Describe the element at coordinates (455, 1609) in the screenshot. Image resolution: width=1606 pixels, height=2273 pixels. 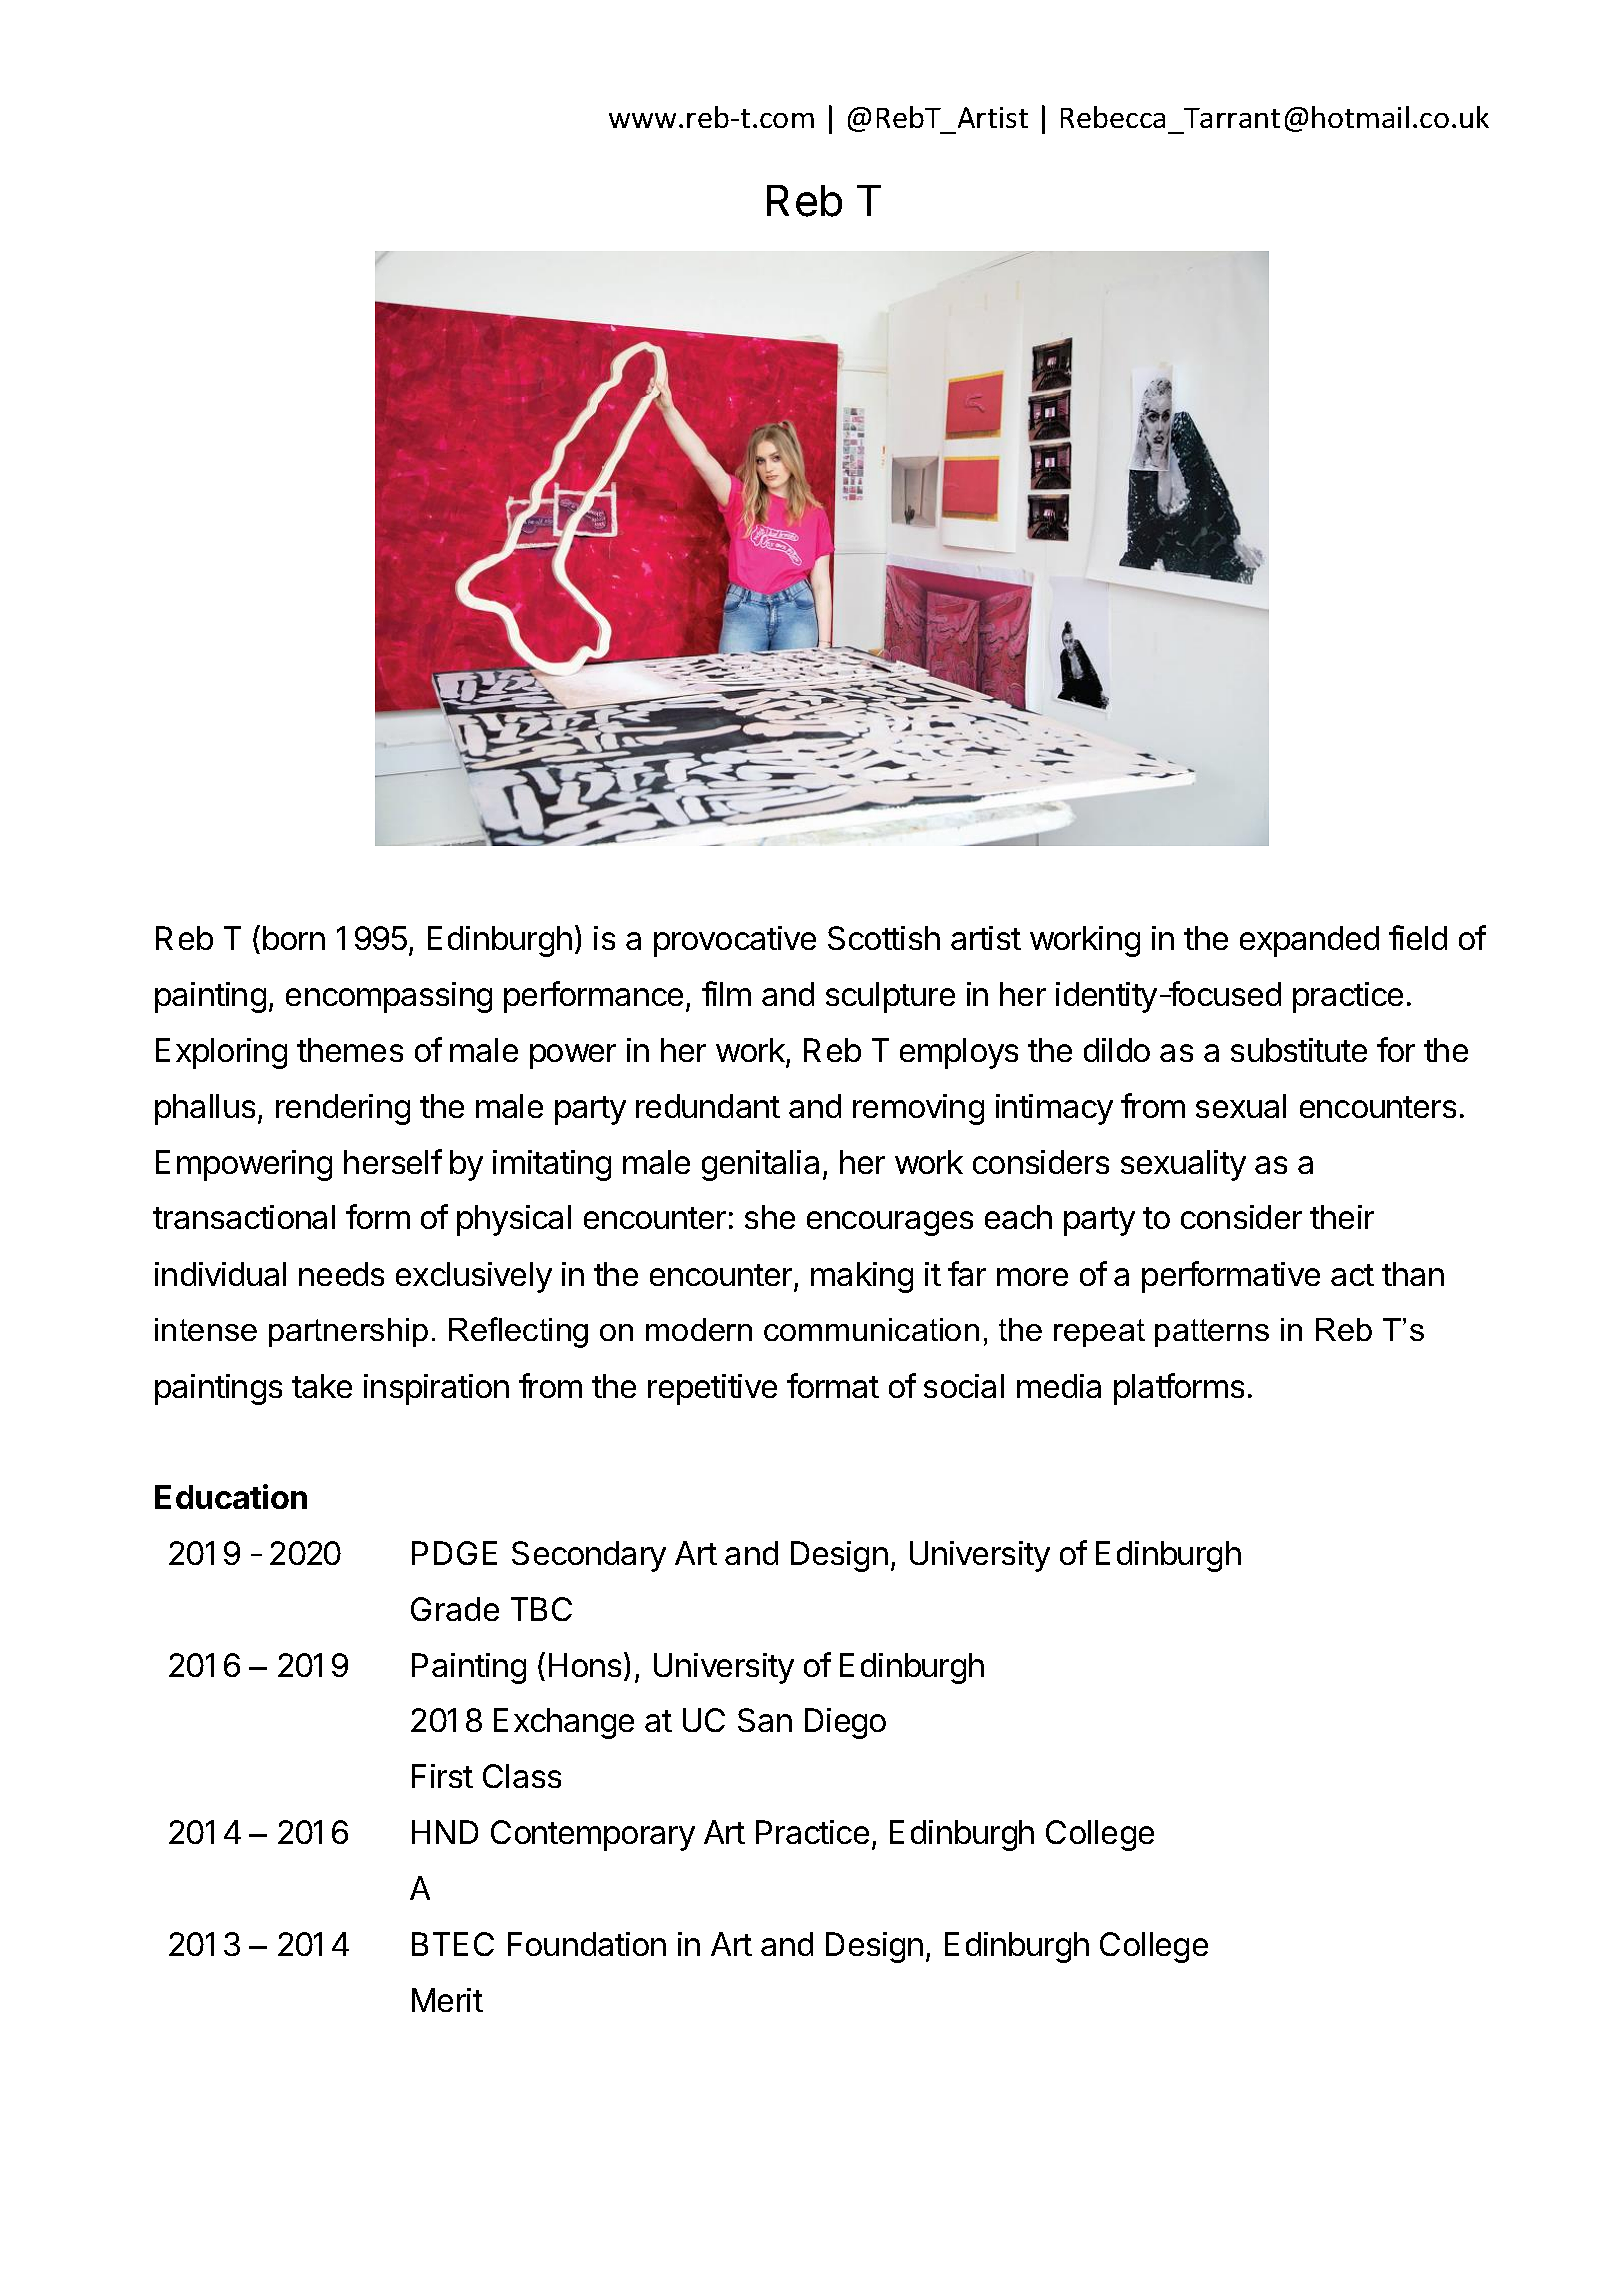
I see `Grade` at that location.
